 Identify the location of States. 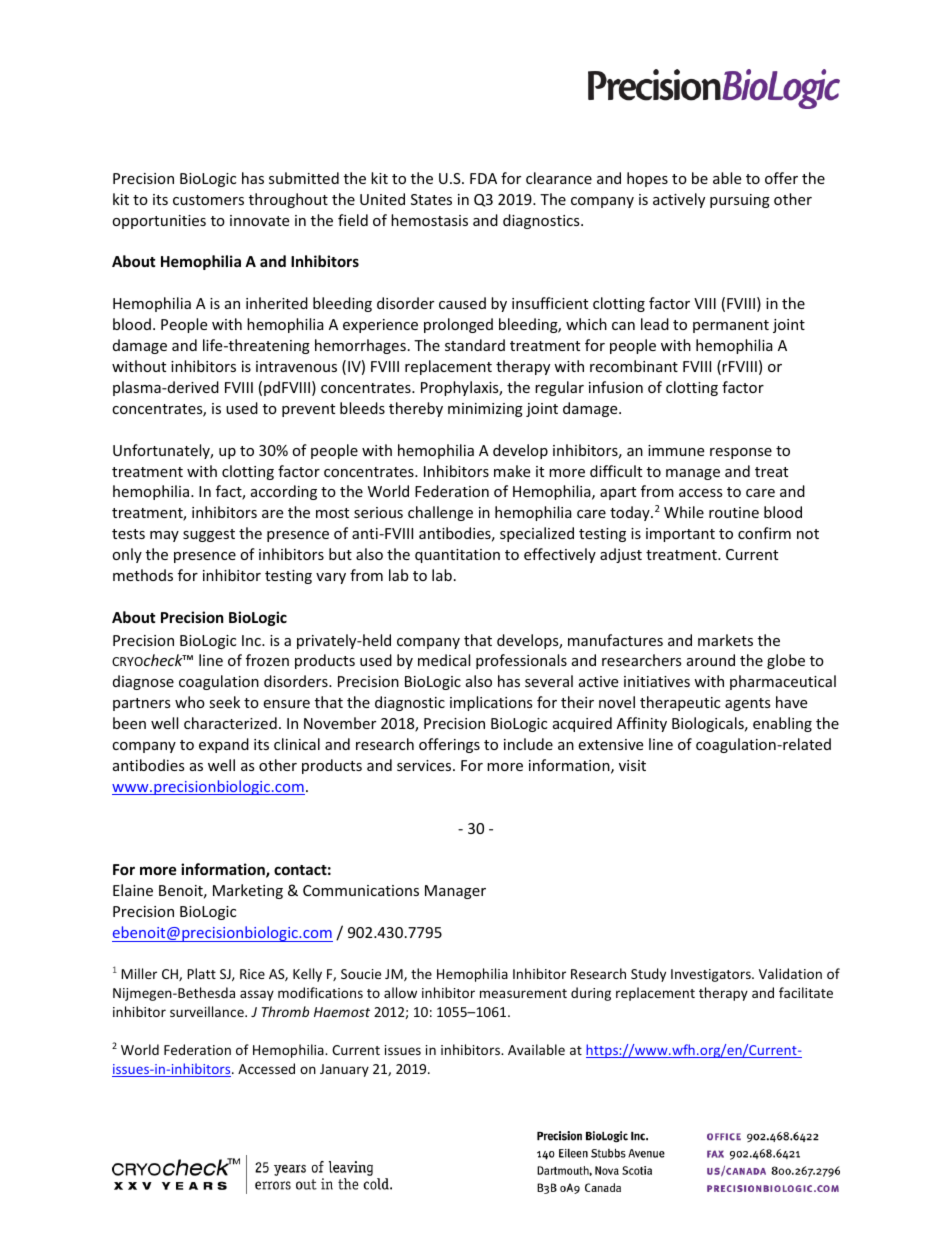
(431, 199).
